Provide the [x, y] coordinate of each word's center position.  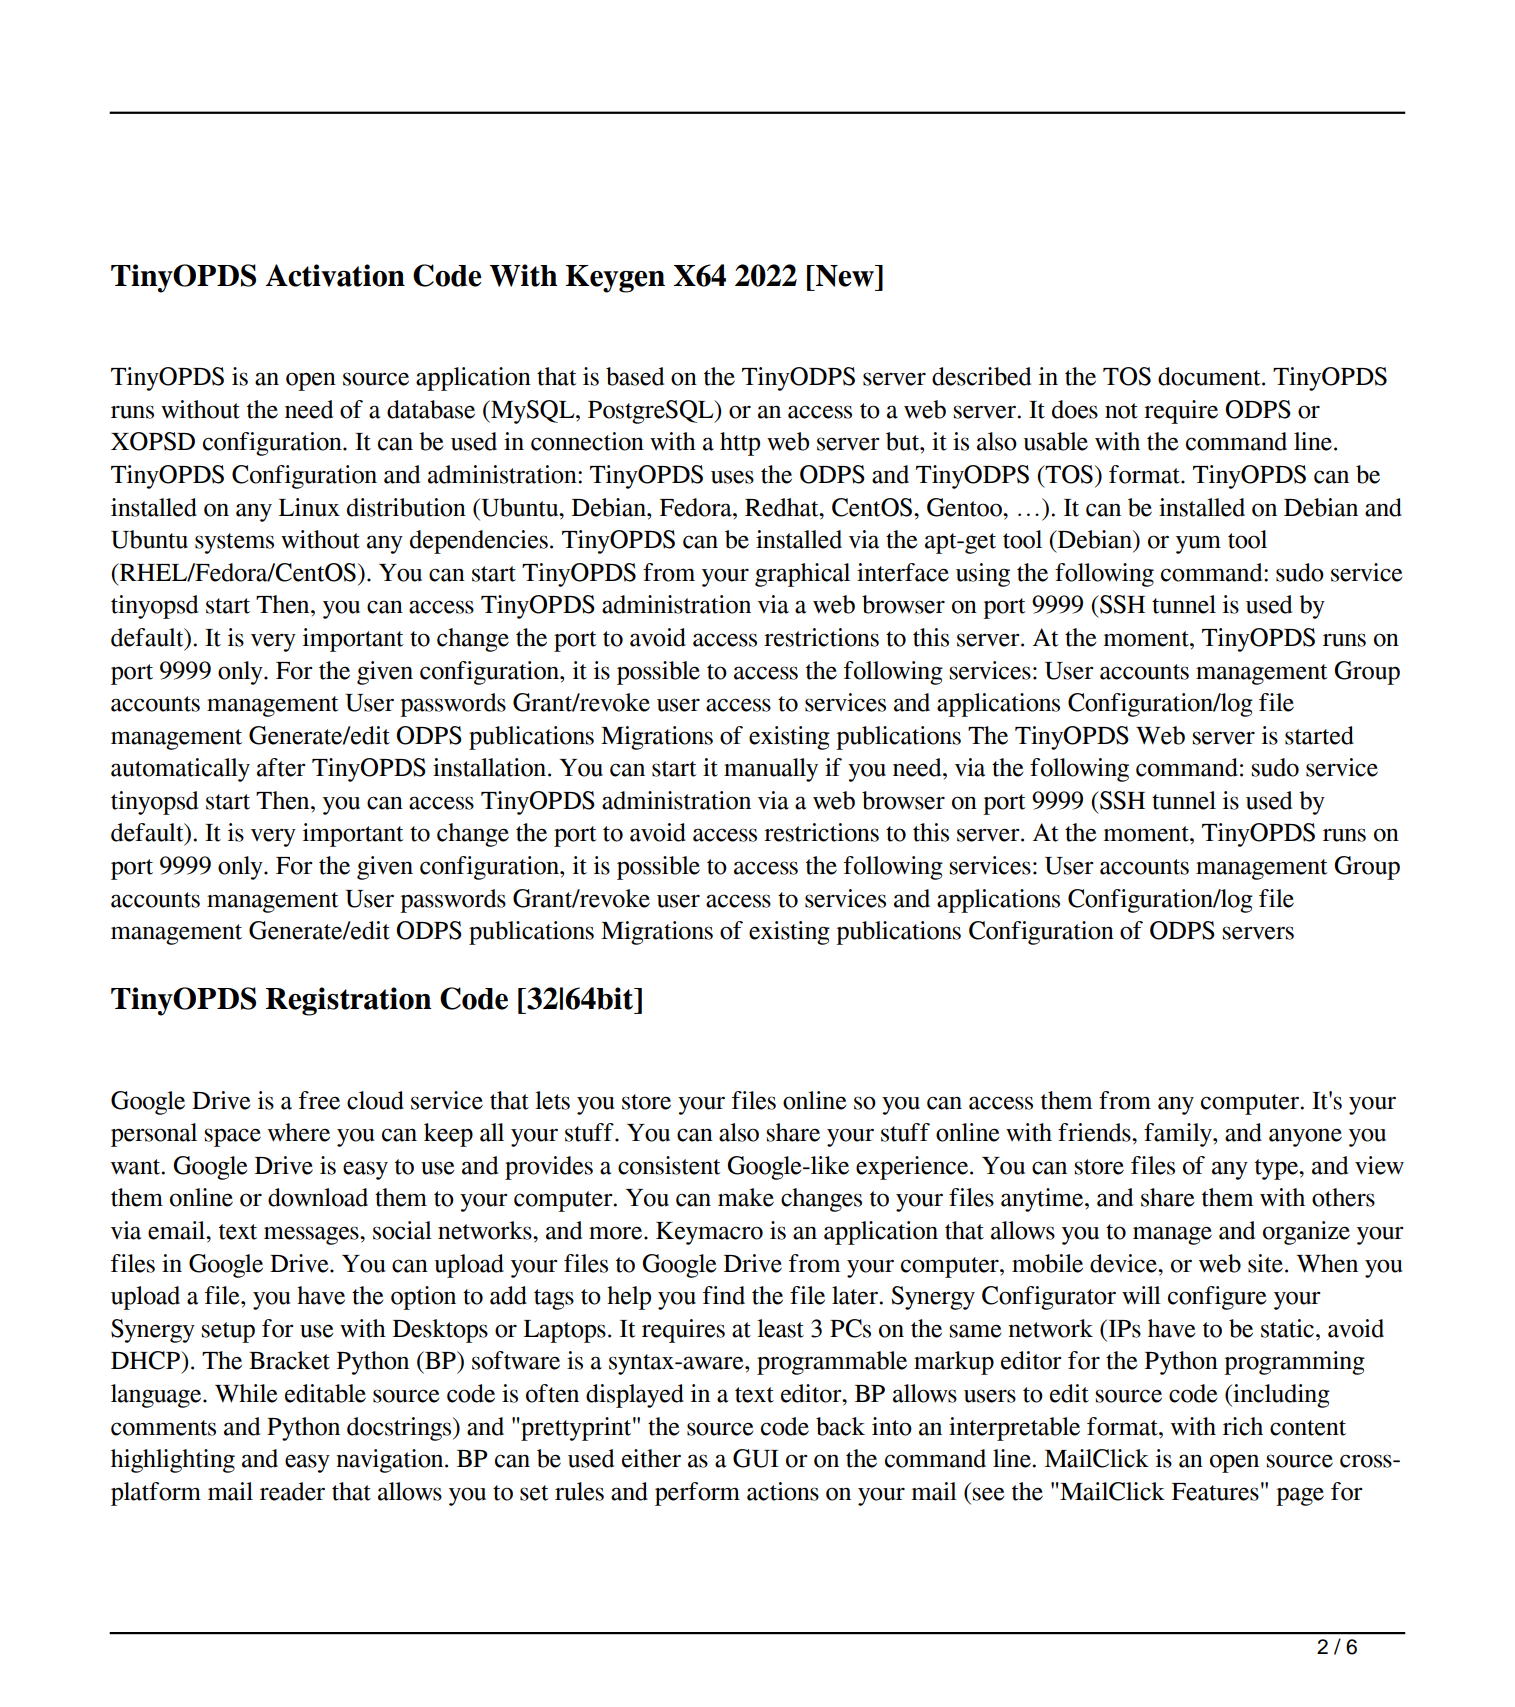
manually [771, 770]
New [845, 276]
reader [292, 1491]
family [1179, 1135]
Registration [349, 1001]
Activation [335, 275]
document [1210, 376]
